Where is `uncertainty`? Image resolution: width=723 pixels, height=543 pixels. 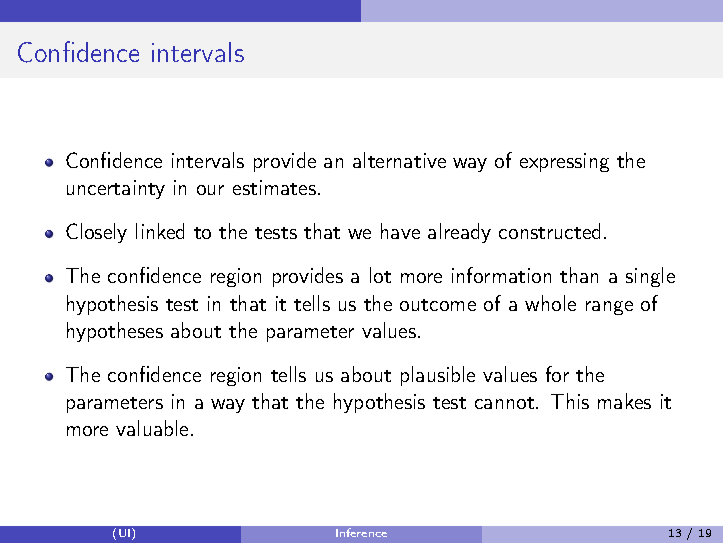 uncertainty is located at coordinates (116, 189).
